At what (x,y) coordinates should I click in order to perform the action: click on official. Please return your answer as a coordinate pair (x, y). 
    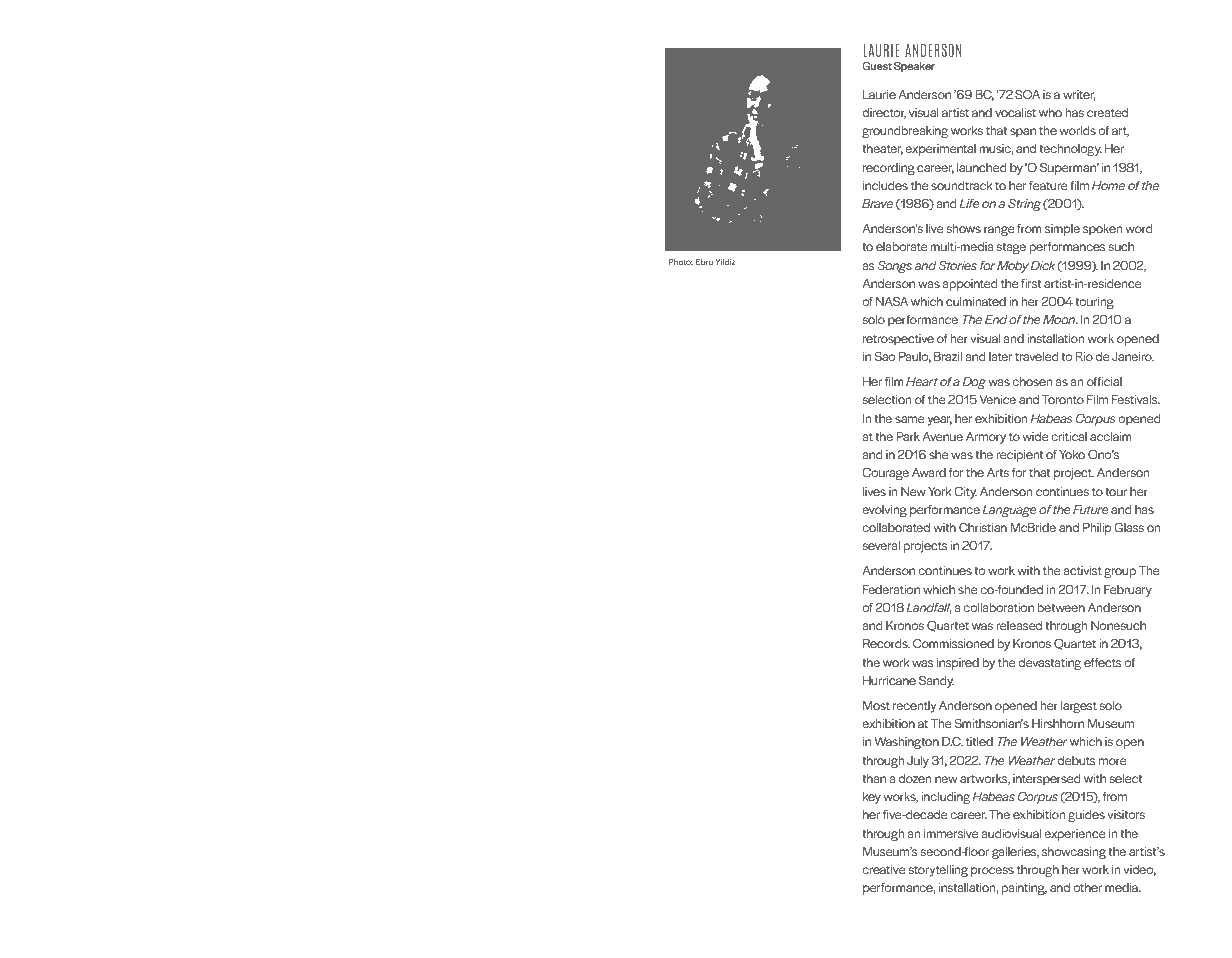
    Looking at the image, I should click on (1104, 381).
